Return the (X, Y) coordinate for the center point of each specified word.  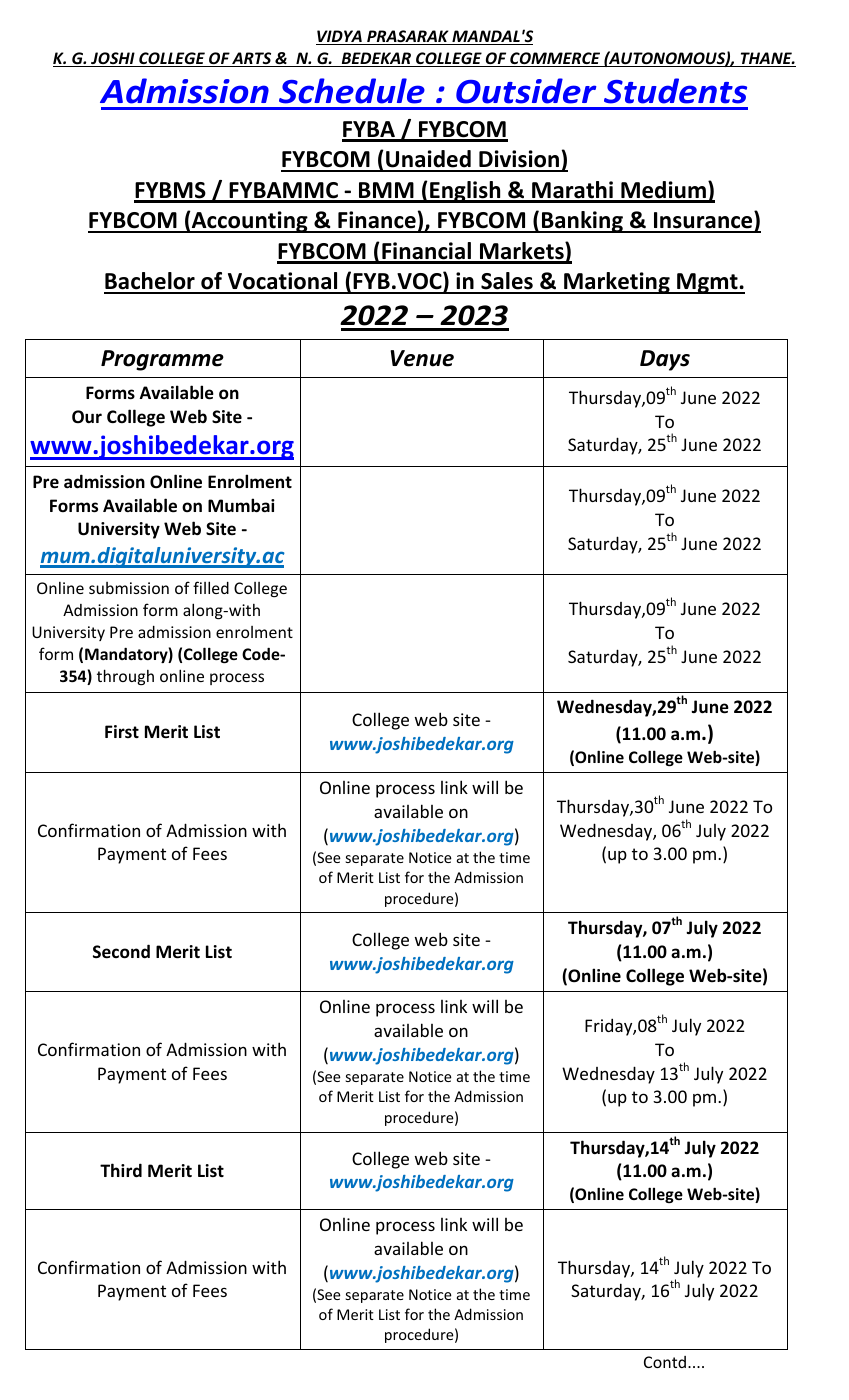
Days (665, 360)
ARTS (252, 59)
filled (211, 587)
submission (129, 588)
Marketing (617, 283)
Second (121, 951)
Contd (665, 1362)
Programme (162, 360)
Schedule (352, 91)
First (122, 731)
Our (87, 417)
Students (675, 91)
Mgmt (707, 283)
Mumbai (241, 505)
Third (121, 1170)
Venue (422, 358)
